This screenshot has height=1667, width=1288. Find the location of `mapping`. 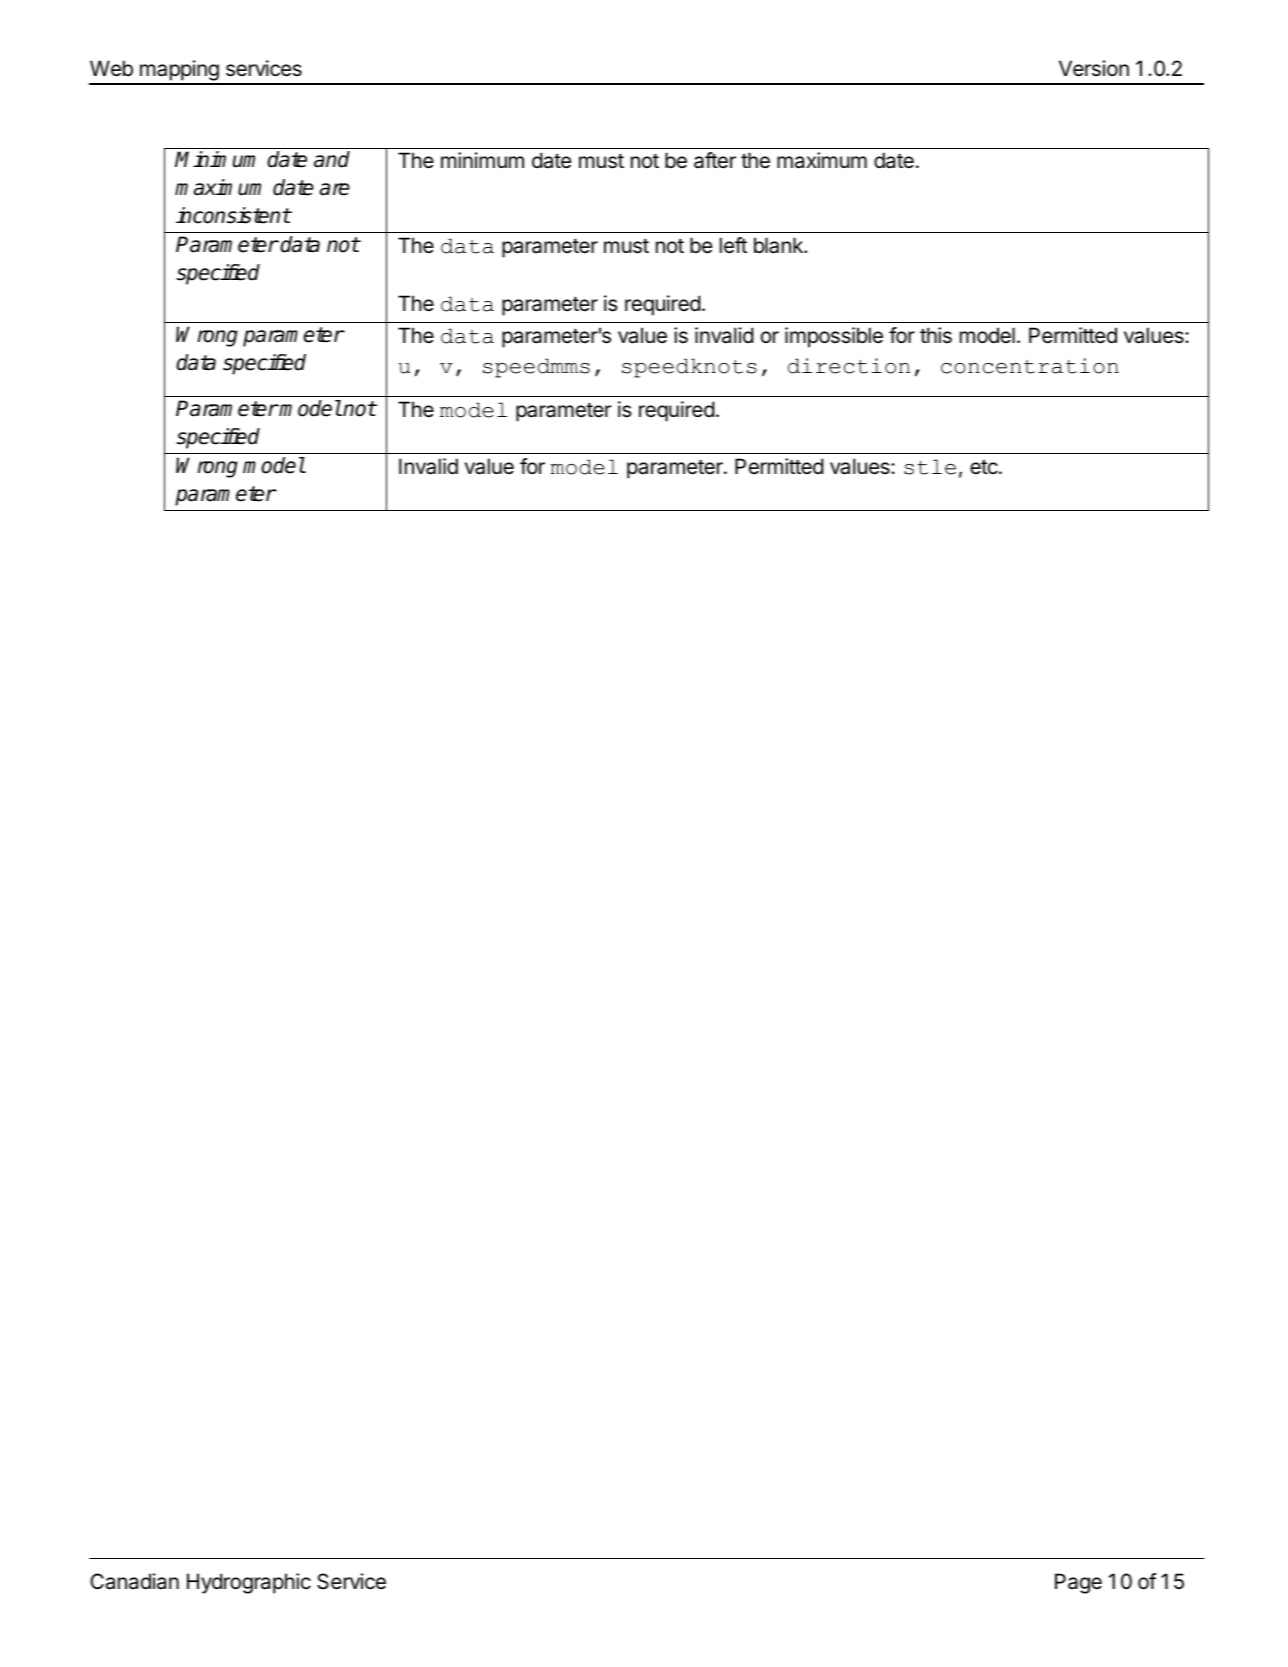

mapping is located at coordinates (179, 72).
